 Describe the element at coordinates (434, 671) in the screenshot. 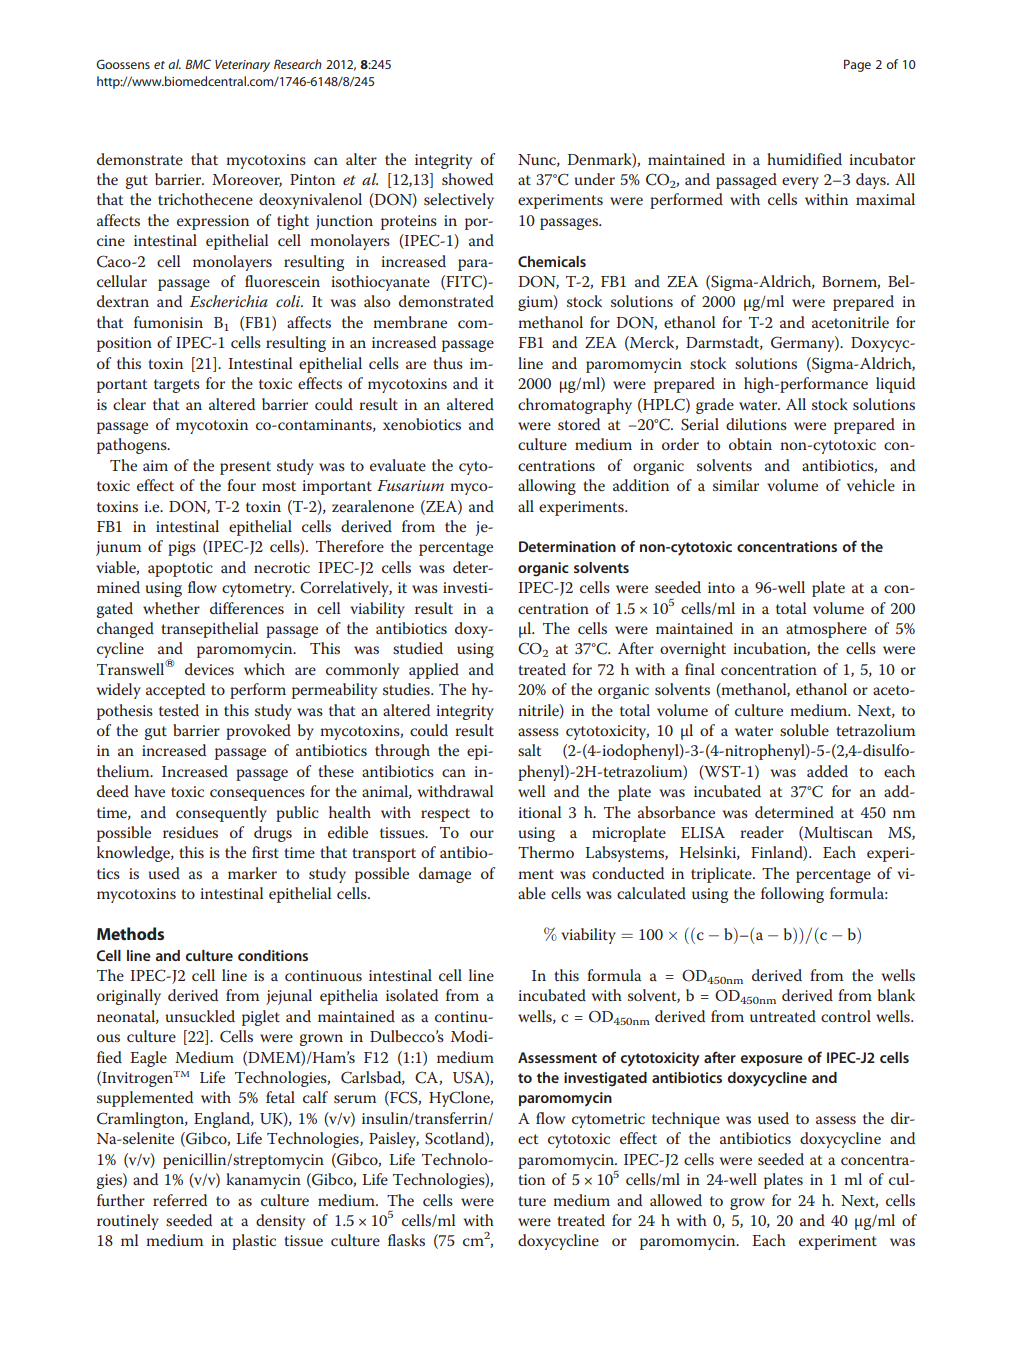

I see `applied` at that location.
